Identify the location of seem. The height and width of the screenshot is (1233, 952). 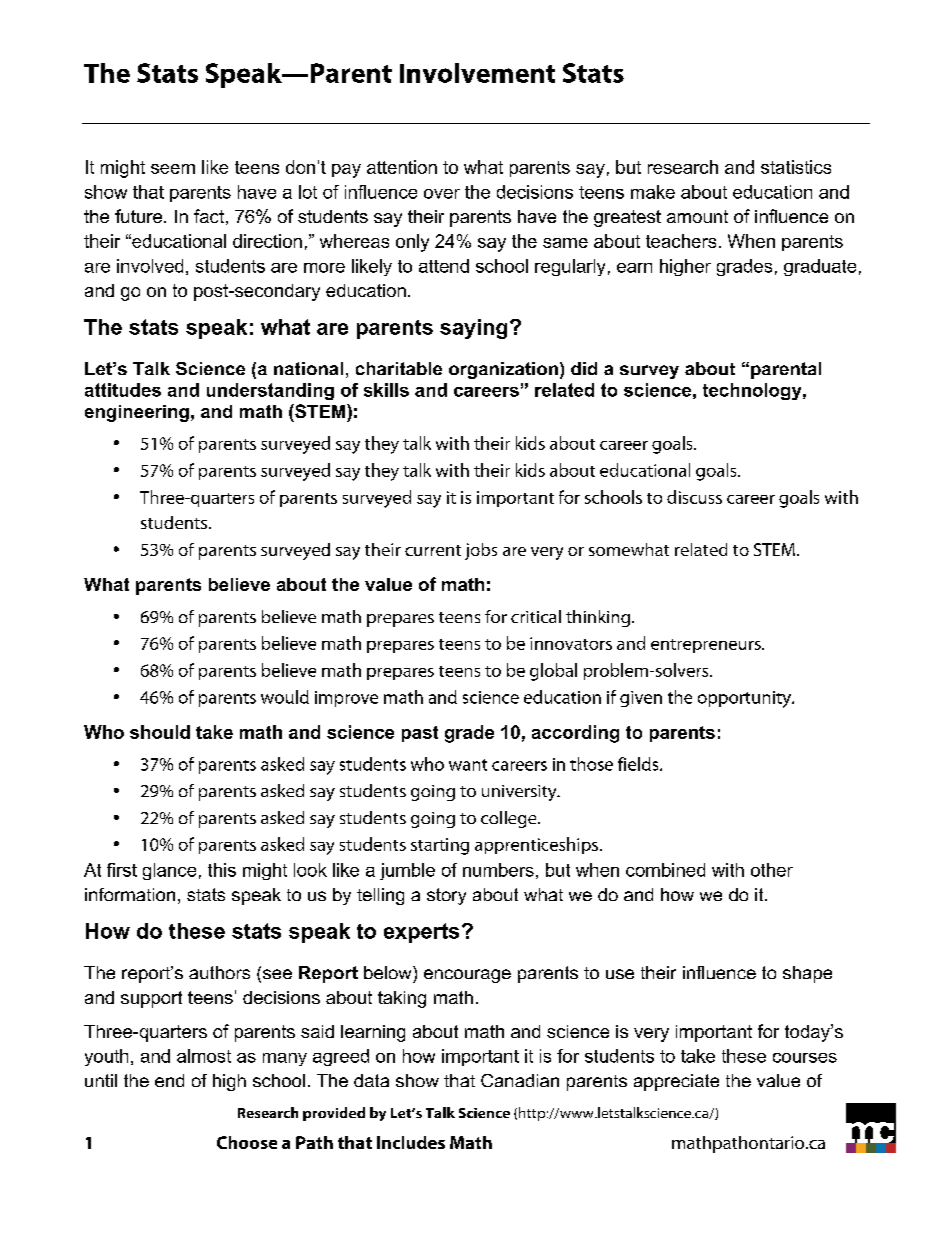
(173, 169).
